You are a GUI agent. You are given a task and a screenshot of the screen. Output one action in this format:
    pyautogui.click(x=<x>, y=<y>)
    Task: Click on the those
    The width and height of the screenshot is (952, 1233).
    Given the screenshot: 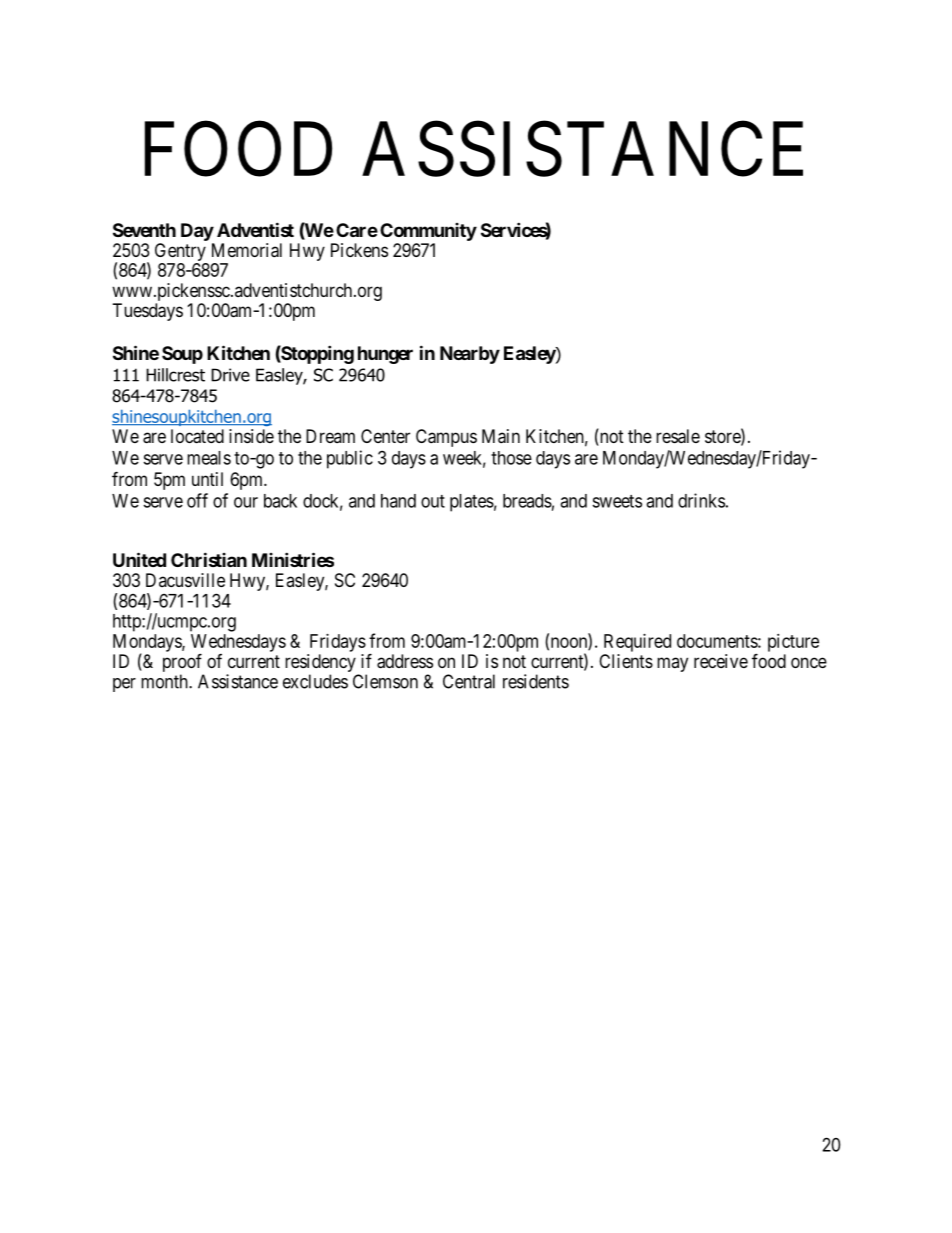 What is the action you would take?
    pyautogui.click(x=511, y=458)
